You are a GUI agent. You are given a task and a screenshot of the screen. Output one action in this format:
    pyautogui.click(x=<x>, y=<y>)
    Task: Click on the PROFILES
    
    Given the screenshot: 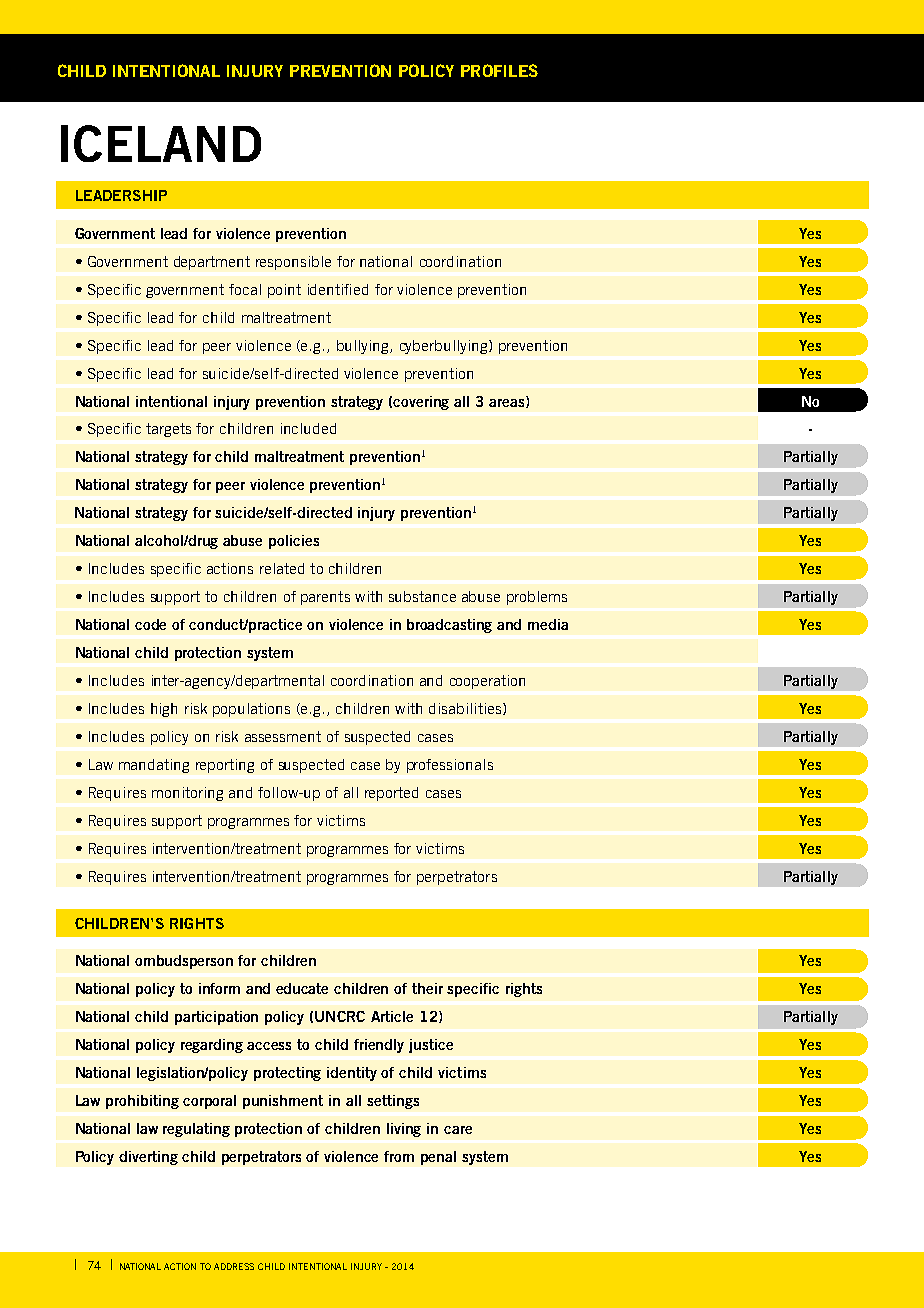 What is the action you would take?
    pyautogui.click(x=499, y=70)
